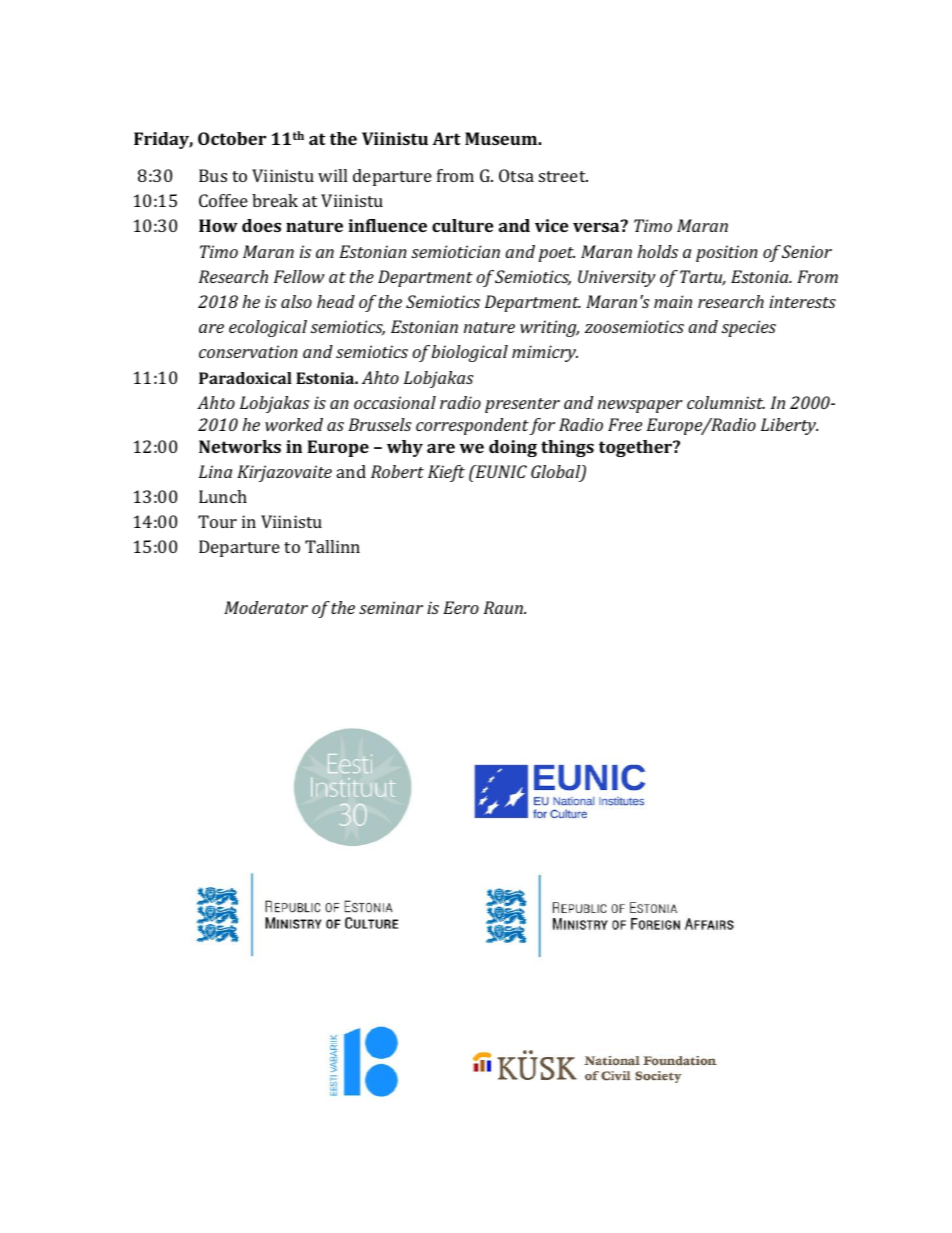  What do you see at coordinates (245, 378) in the screenshot?
I see `Paradoxical` at bounding box center [245, 378].
